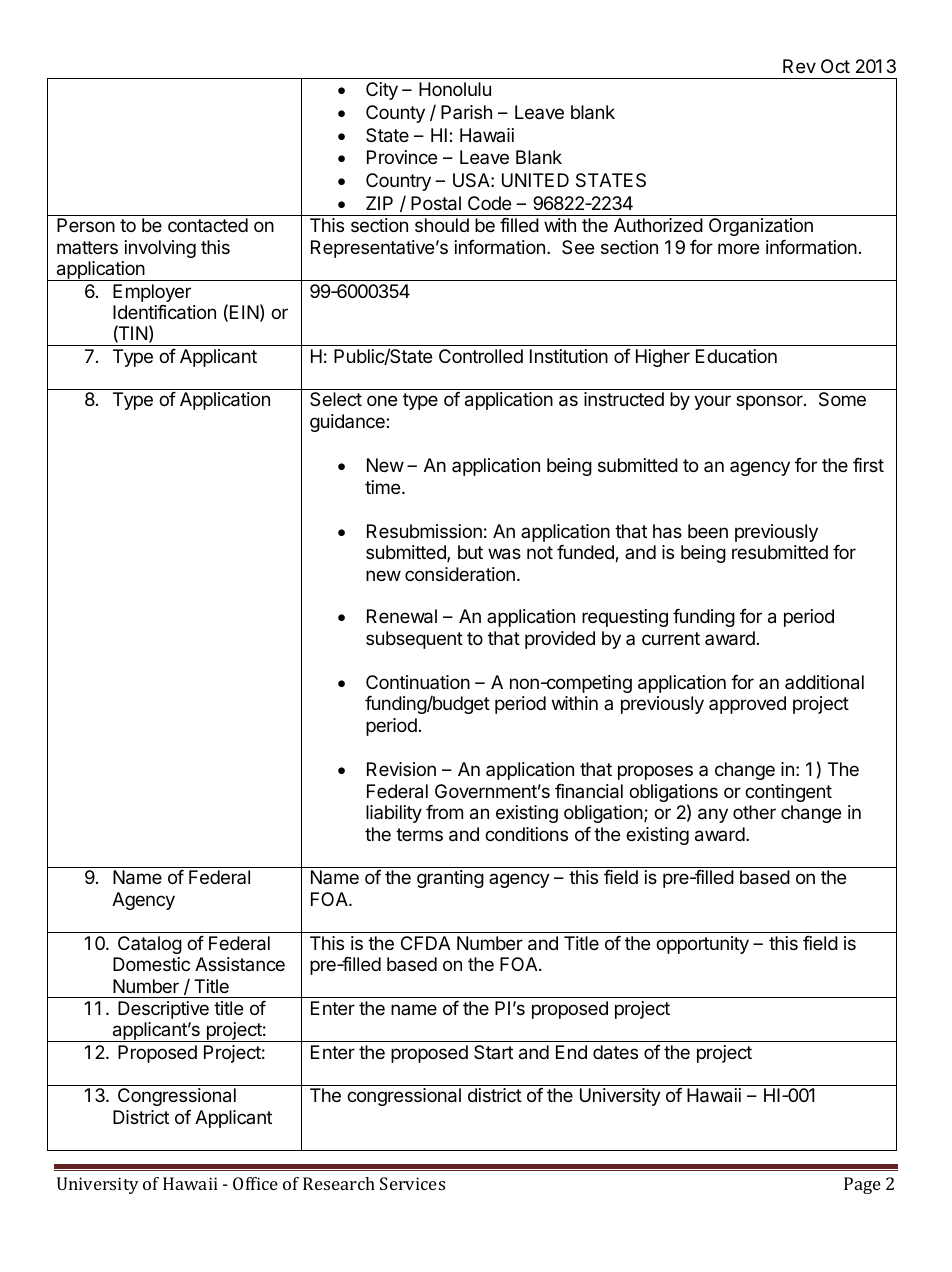 Image resolution: width=952 pixels, height=1272 pixels. What do you see at coordinates (401, 769) in the image?
I see `Revision` at bounding box center [401, 769].
